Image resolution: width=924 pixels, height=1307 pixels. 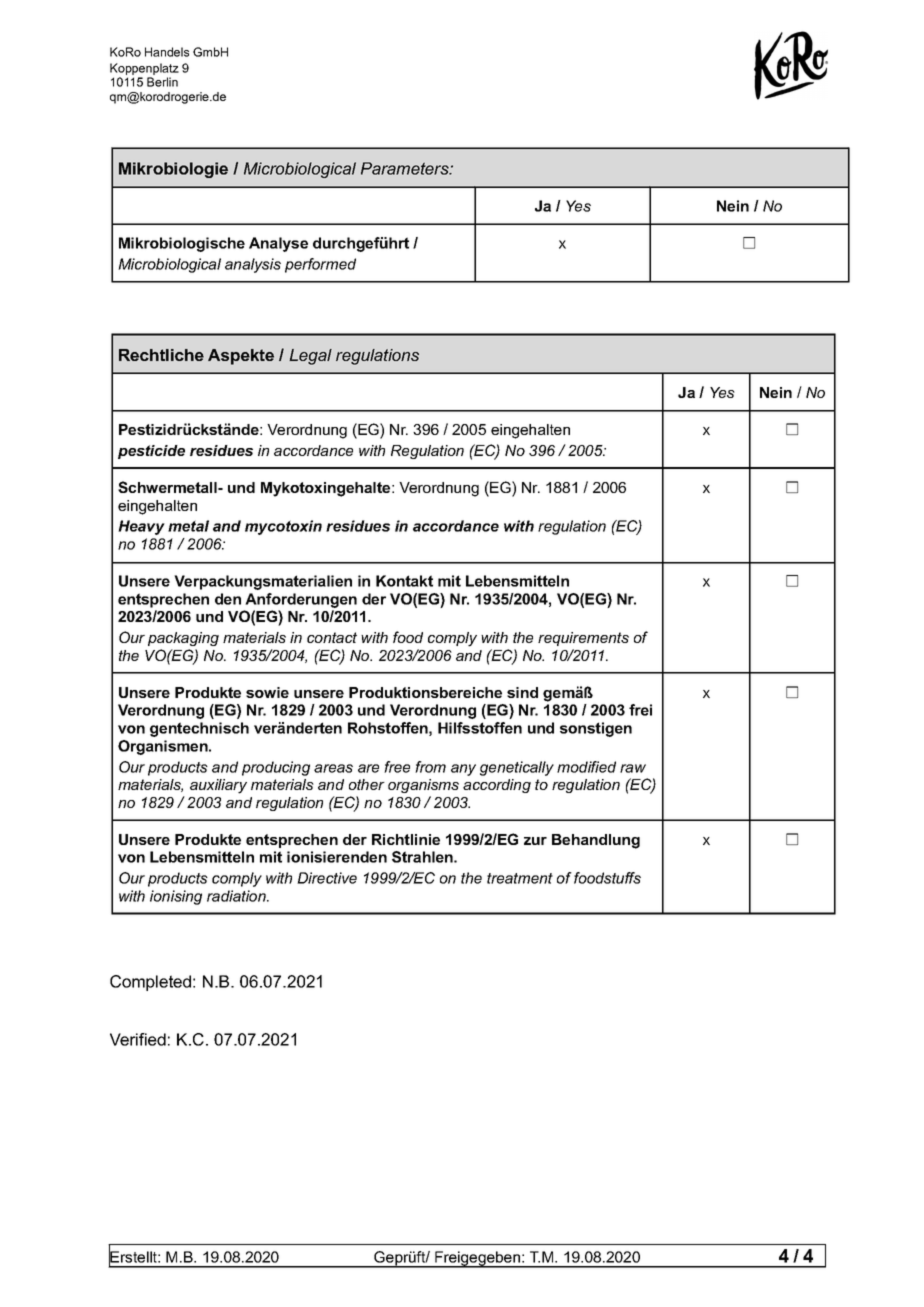 I want to click on modified, so click(x=586, y=767).
